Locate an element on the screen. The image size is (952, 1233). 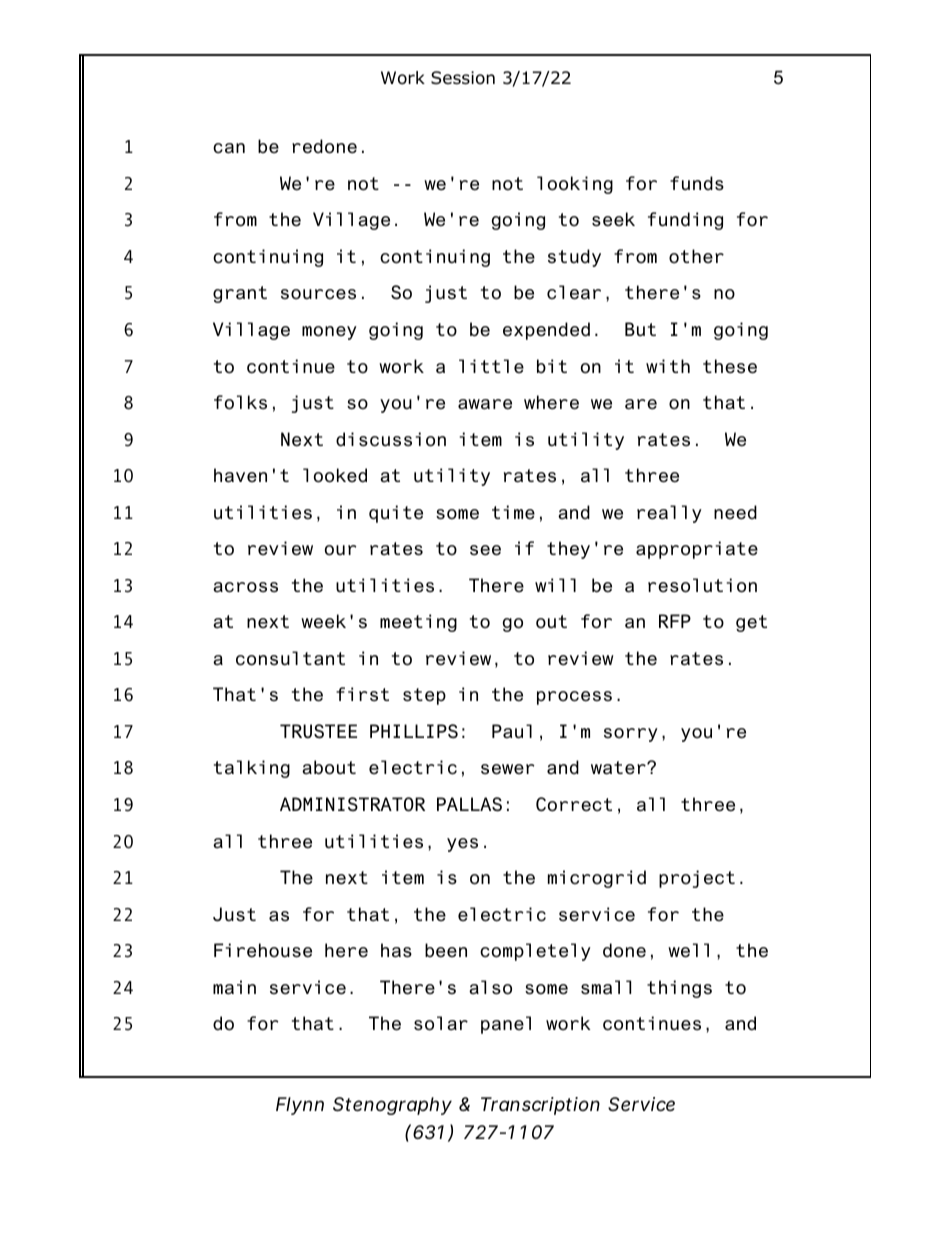
sorry is located at coordinates (631, 735).
